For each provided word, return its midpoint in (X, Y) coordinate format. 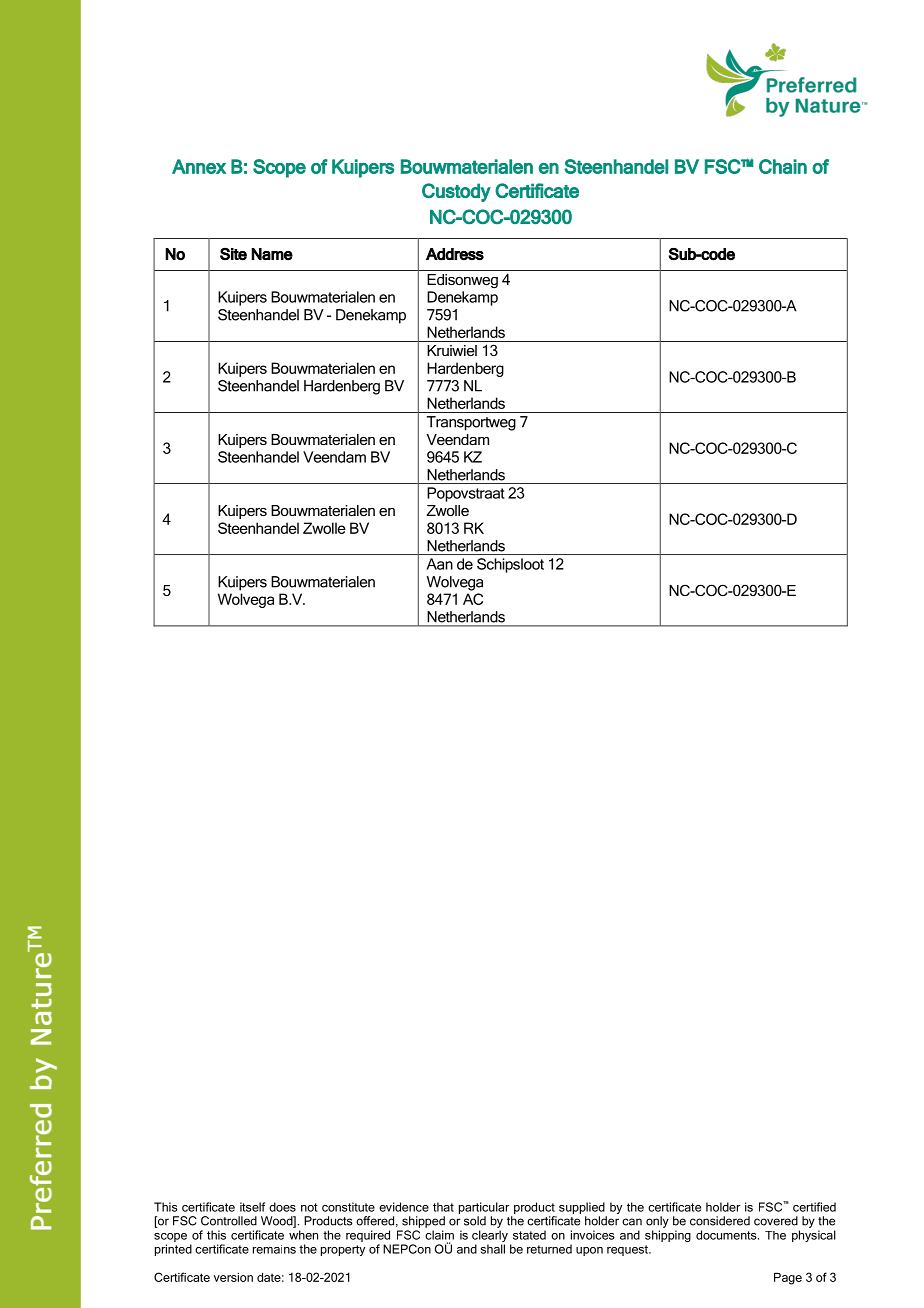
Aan (440, 564)
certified (814, 1207)
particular (484, 1208)
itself (252, 1207)
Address (455, 254)
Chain (783, 166)
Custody (456, 192)
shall (493, 1249)
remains (274, 1249)
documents (727, 1235)
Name (272, 254)
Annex (199, 166)
